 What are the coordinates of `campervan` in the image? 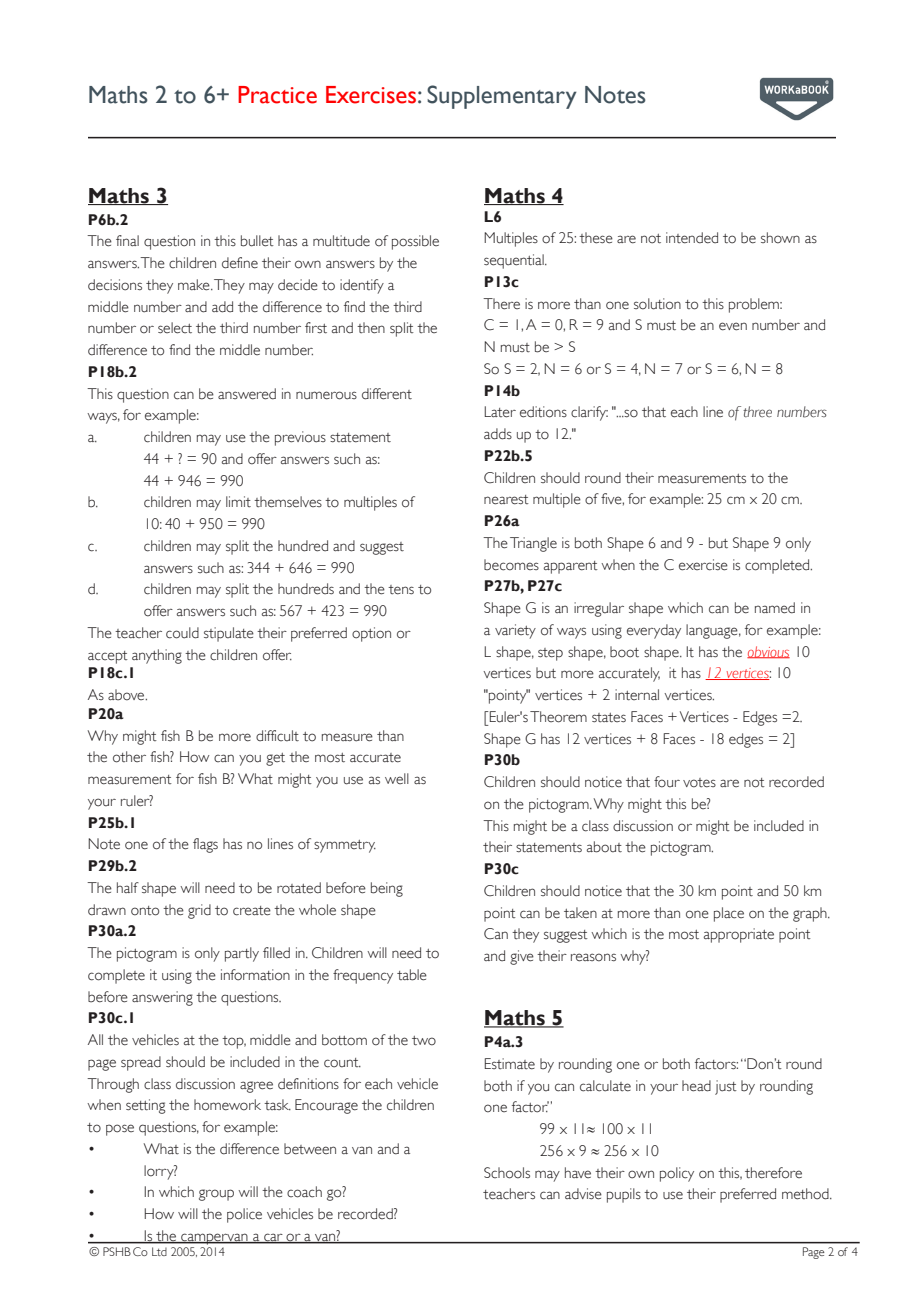 It's located at (214, 1239).
